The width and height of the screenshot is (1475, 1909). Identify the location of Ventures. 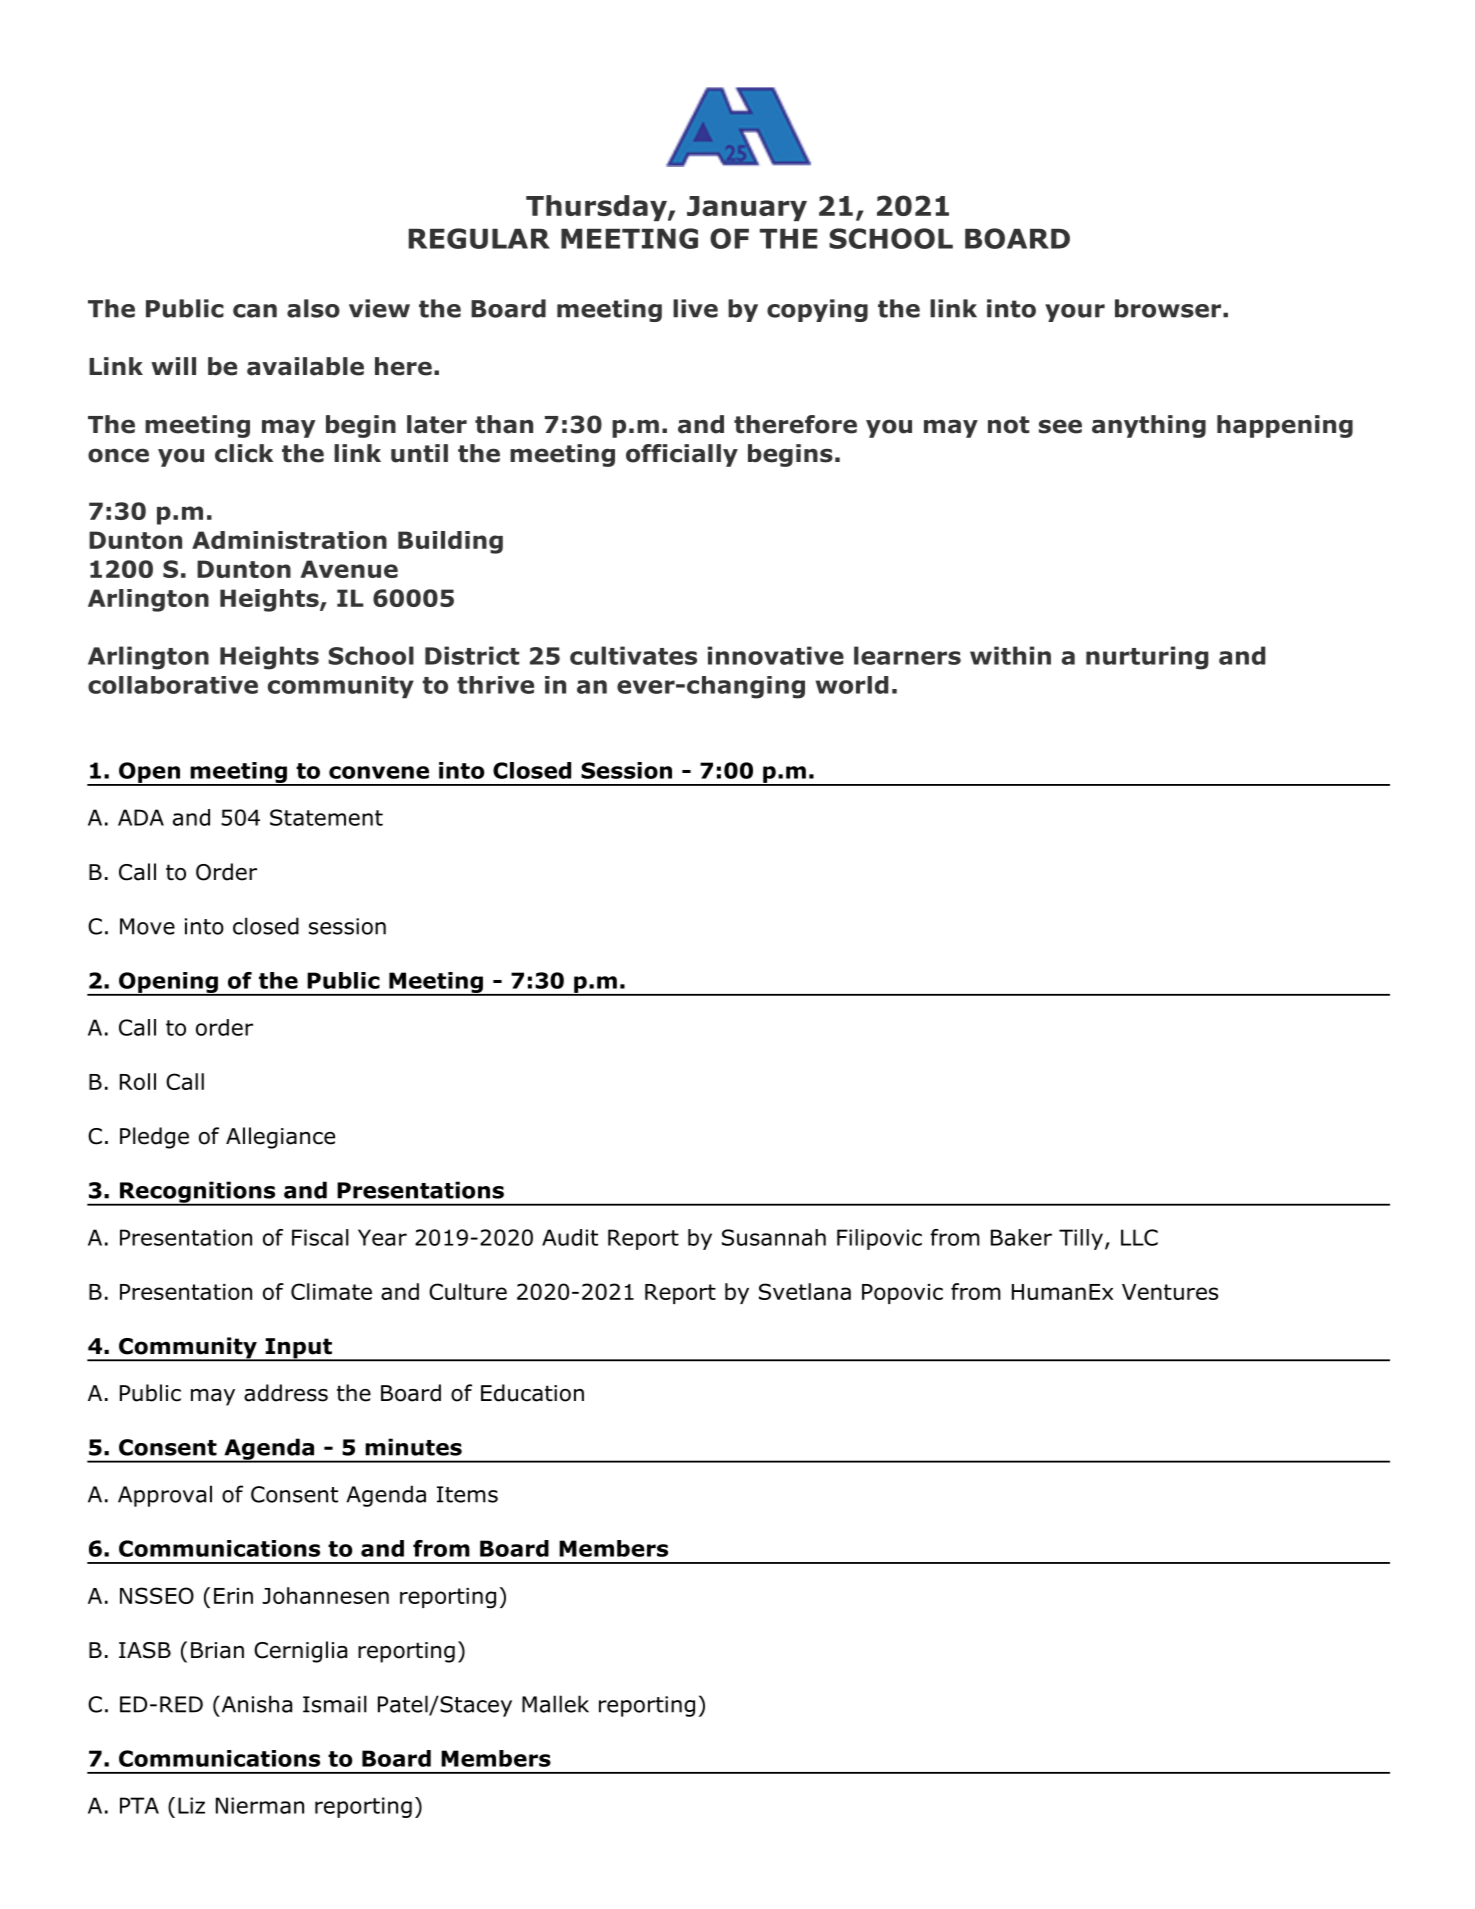
(1170, 1292).
